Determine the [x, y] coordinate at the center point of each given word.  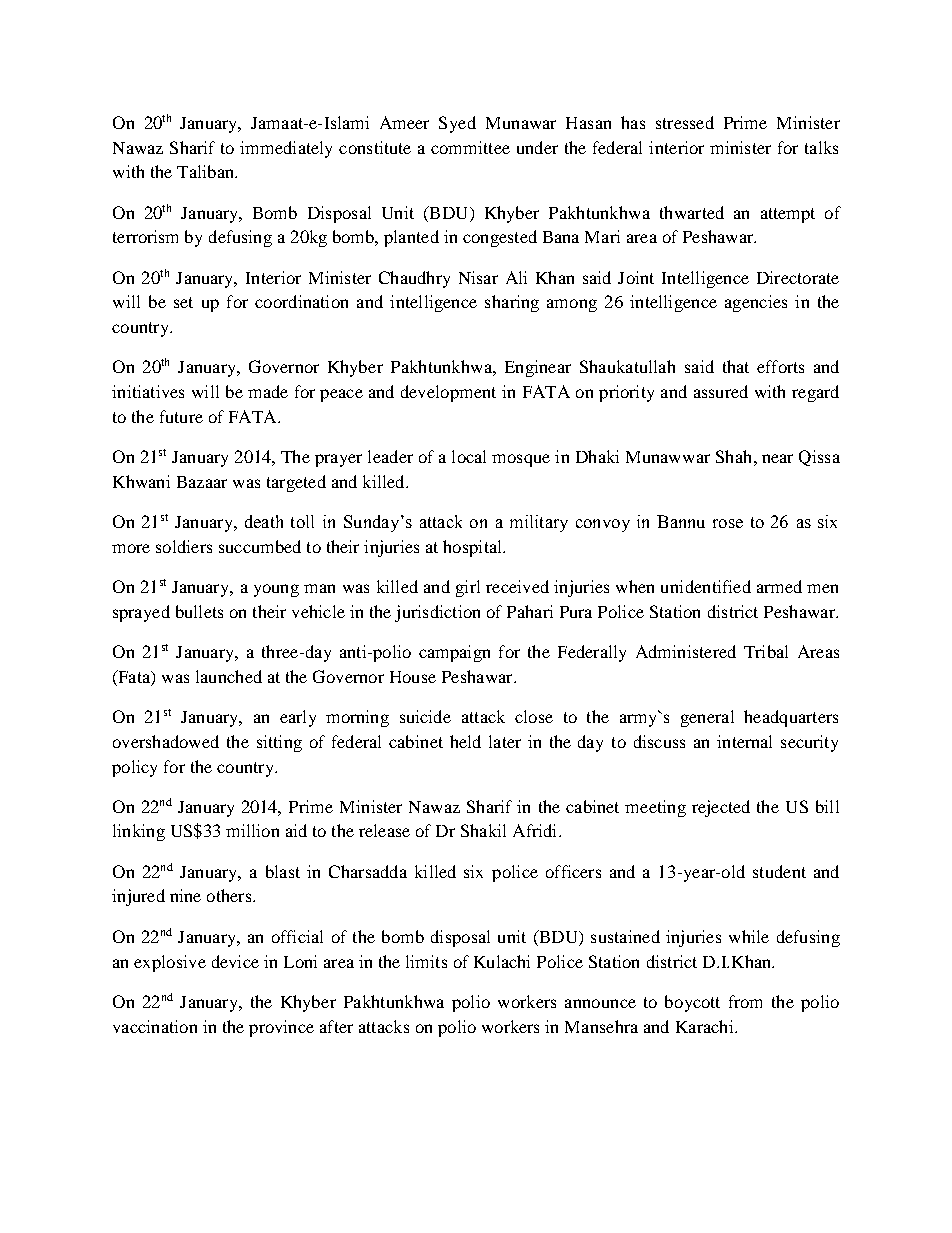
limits [426, 961]
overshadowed [166, 741]
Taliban [206, 171]
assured [721, 391]
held [465, 741]
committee [470, 147]
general [707, 718]
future [181, 416]
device [235, 961]
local [469, 456]
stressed [685, 122]
